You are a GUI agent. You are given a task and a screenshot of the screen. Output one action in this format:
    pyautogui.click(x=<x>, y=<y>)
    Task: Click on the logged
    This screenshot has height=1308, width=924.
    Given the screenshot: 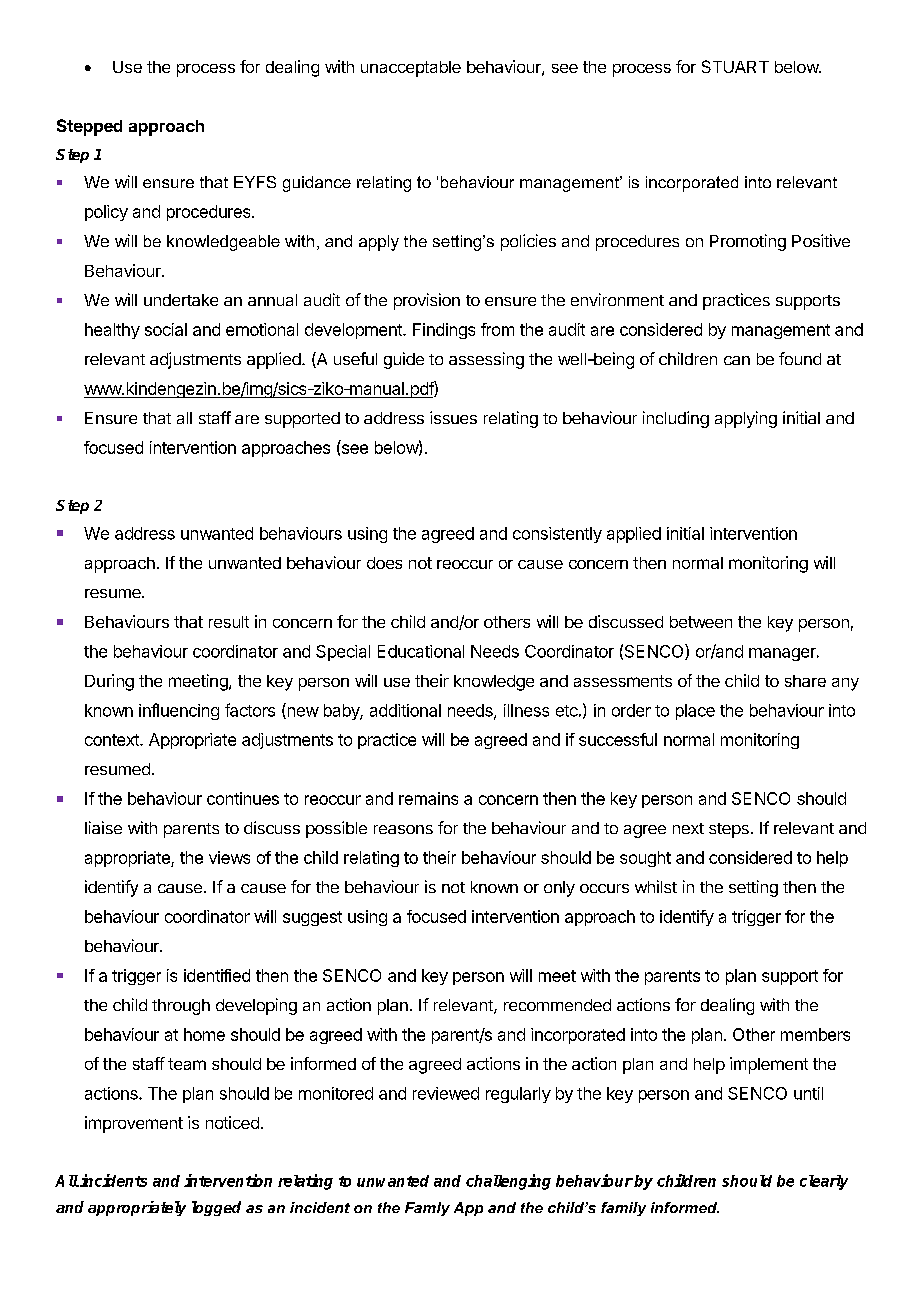 What is the action you would take?
    pyautogui.click(x=216, y=1208)
